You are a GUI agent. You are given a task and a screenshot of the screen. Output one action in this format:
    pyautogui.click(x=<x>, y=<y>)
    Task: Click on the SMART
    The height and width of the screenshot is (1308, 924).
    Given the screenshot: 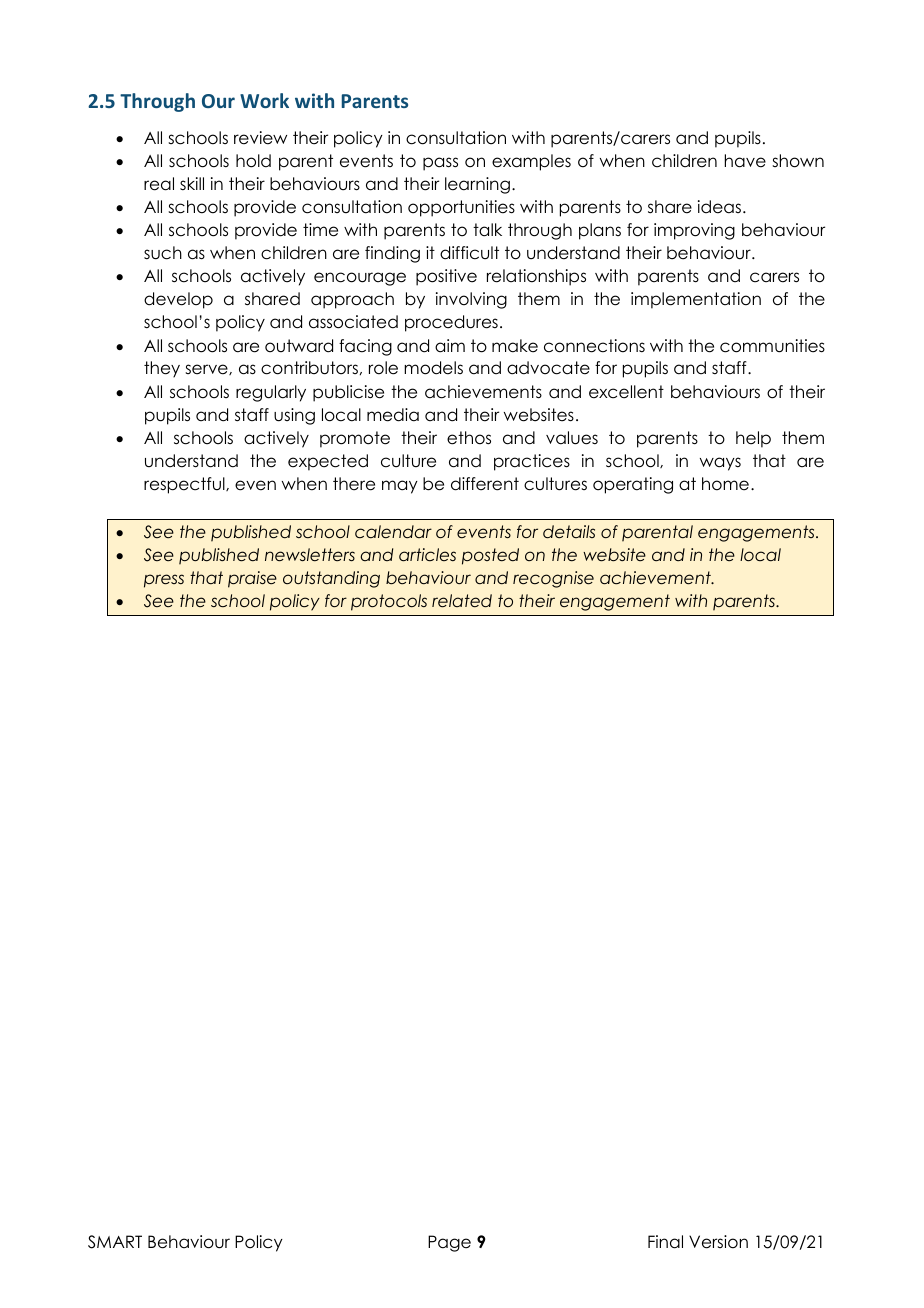 What is the action you would take?
    pyautogui.click(x=115, y=1242)
